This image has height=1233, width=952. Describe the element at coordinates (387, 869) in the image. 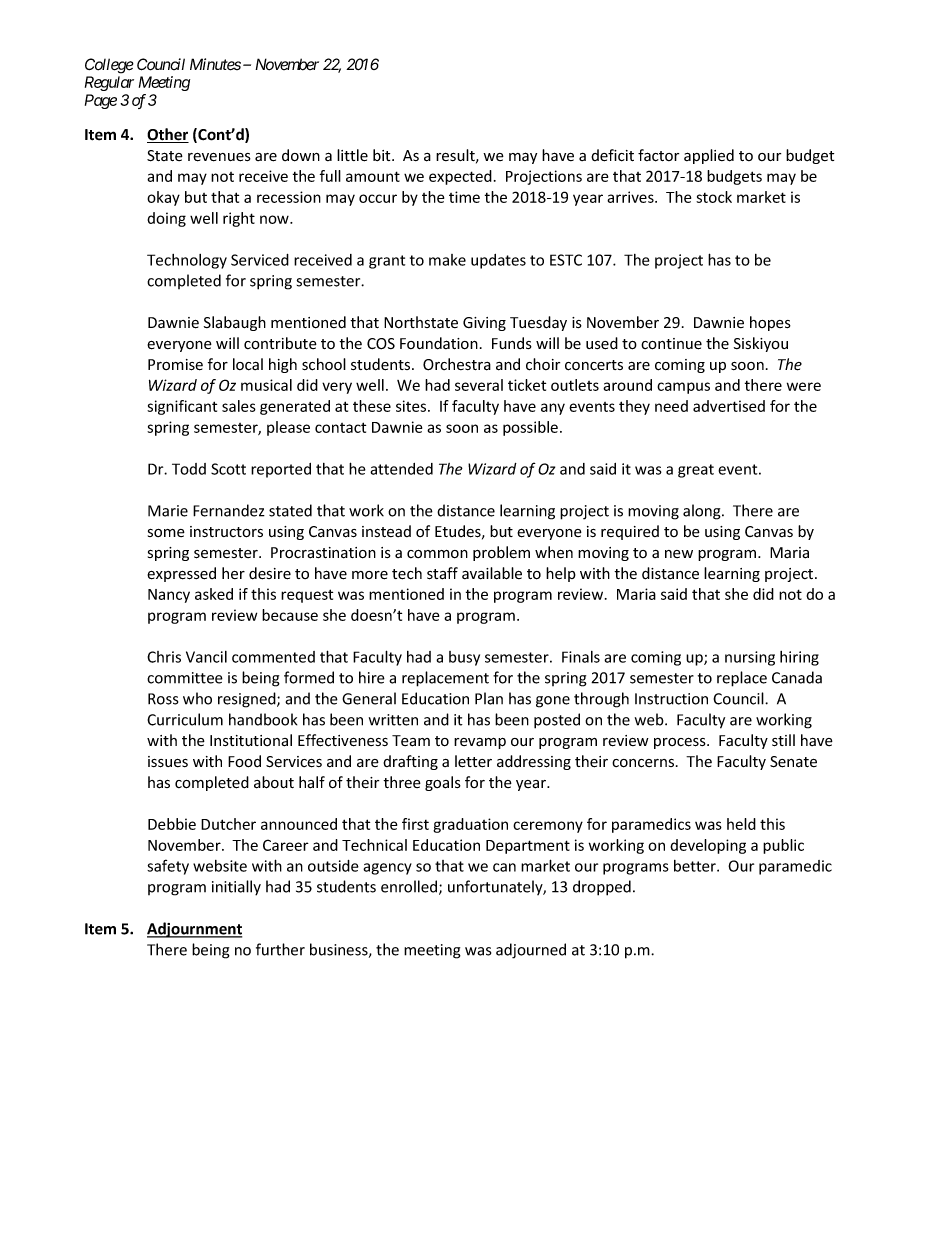

I see `agency` at that location.
